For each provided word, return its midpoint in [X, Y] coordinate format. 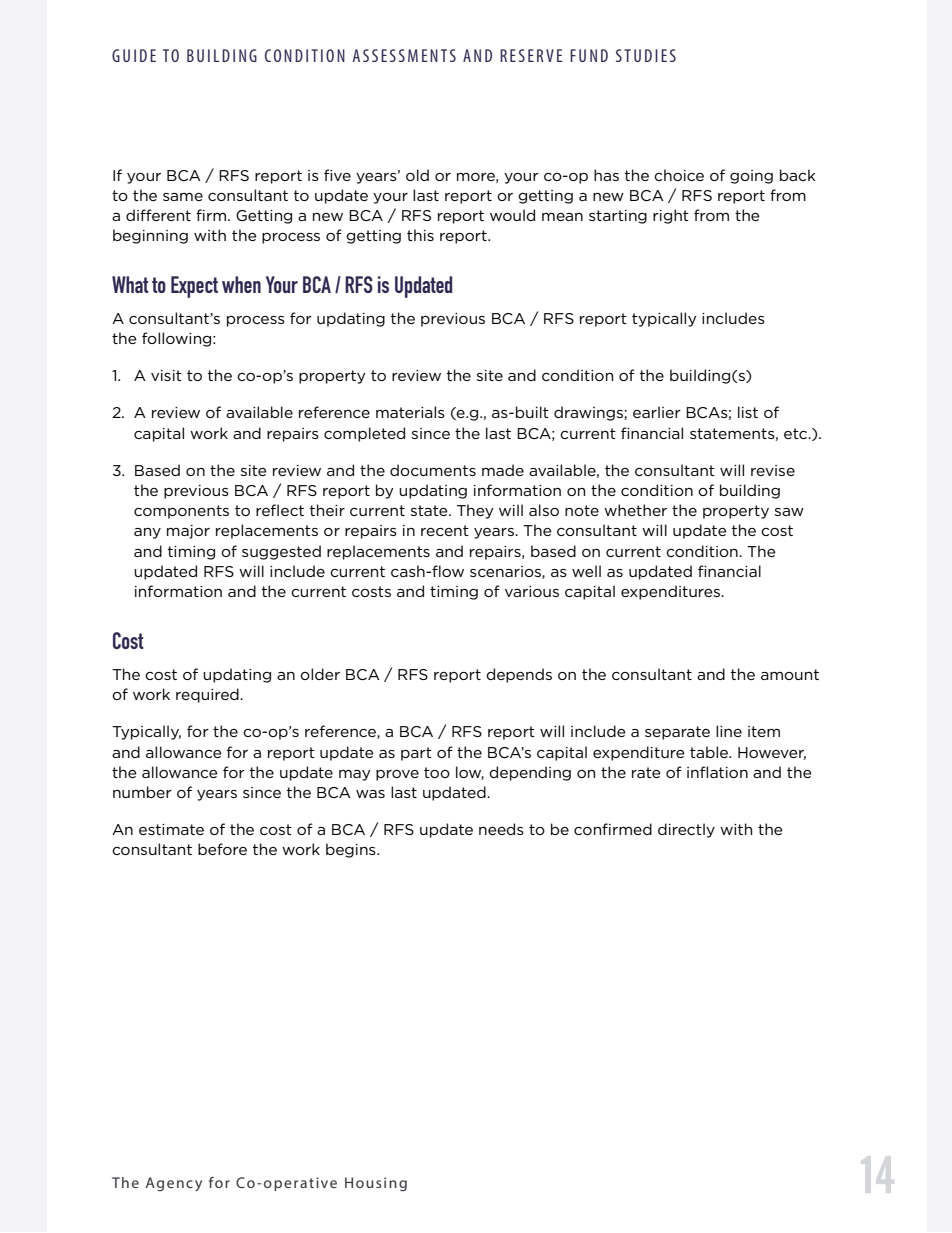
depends [519, 675]
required [208, 695]
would [512, 215]
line [729, 731]
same [183, 197]
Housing [376, 1184]
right [671, 216]
